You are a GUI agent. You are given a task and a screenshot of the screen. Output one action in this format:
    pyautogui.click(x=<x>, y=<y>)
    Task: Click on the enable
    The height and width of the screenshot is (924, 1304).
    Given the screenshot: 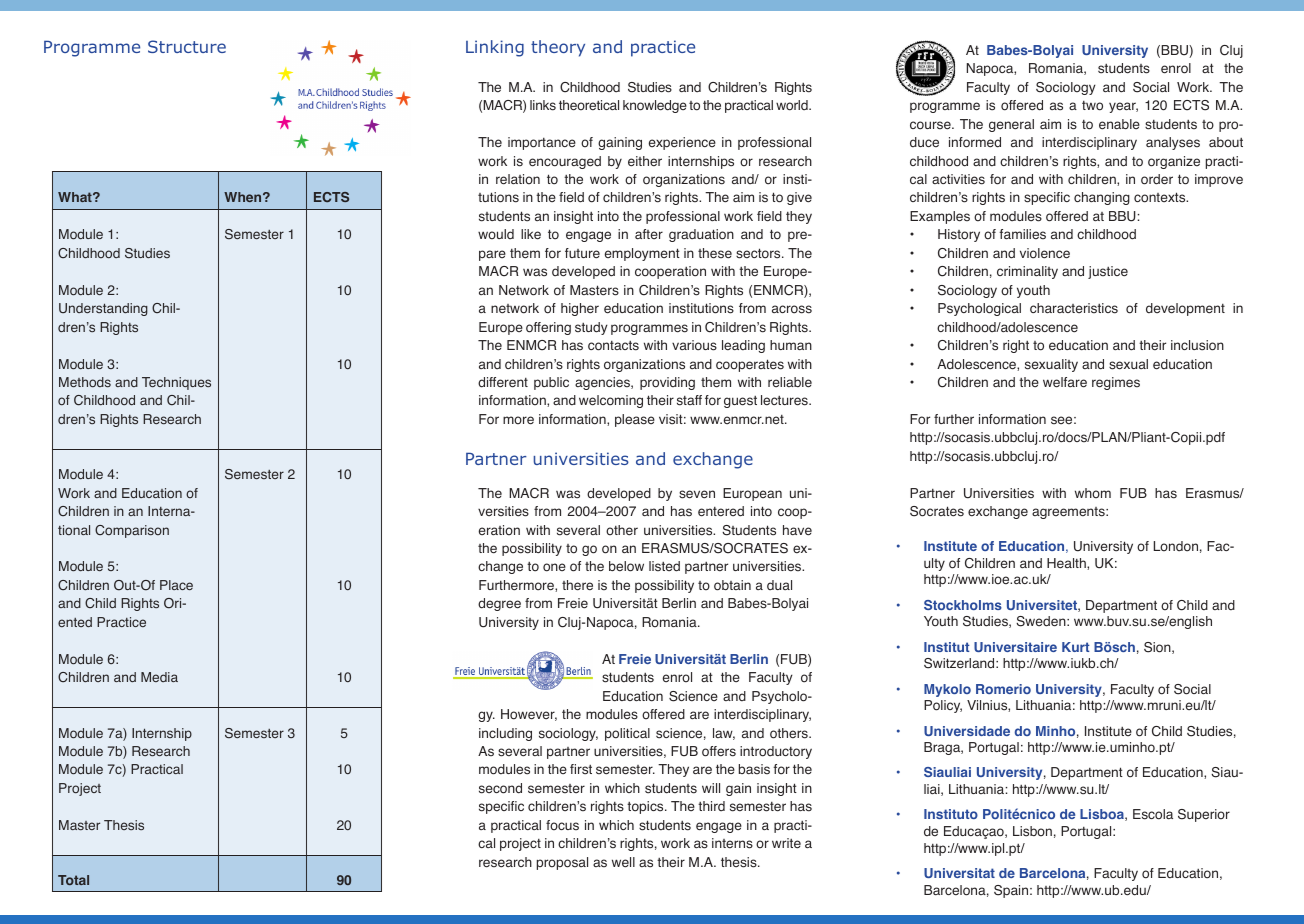 What is the action you would take?
    pyautogui.click(x=1119, y=124)
